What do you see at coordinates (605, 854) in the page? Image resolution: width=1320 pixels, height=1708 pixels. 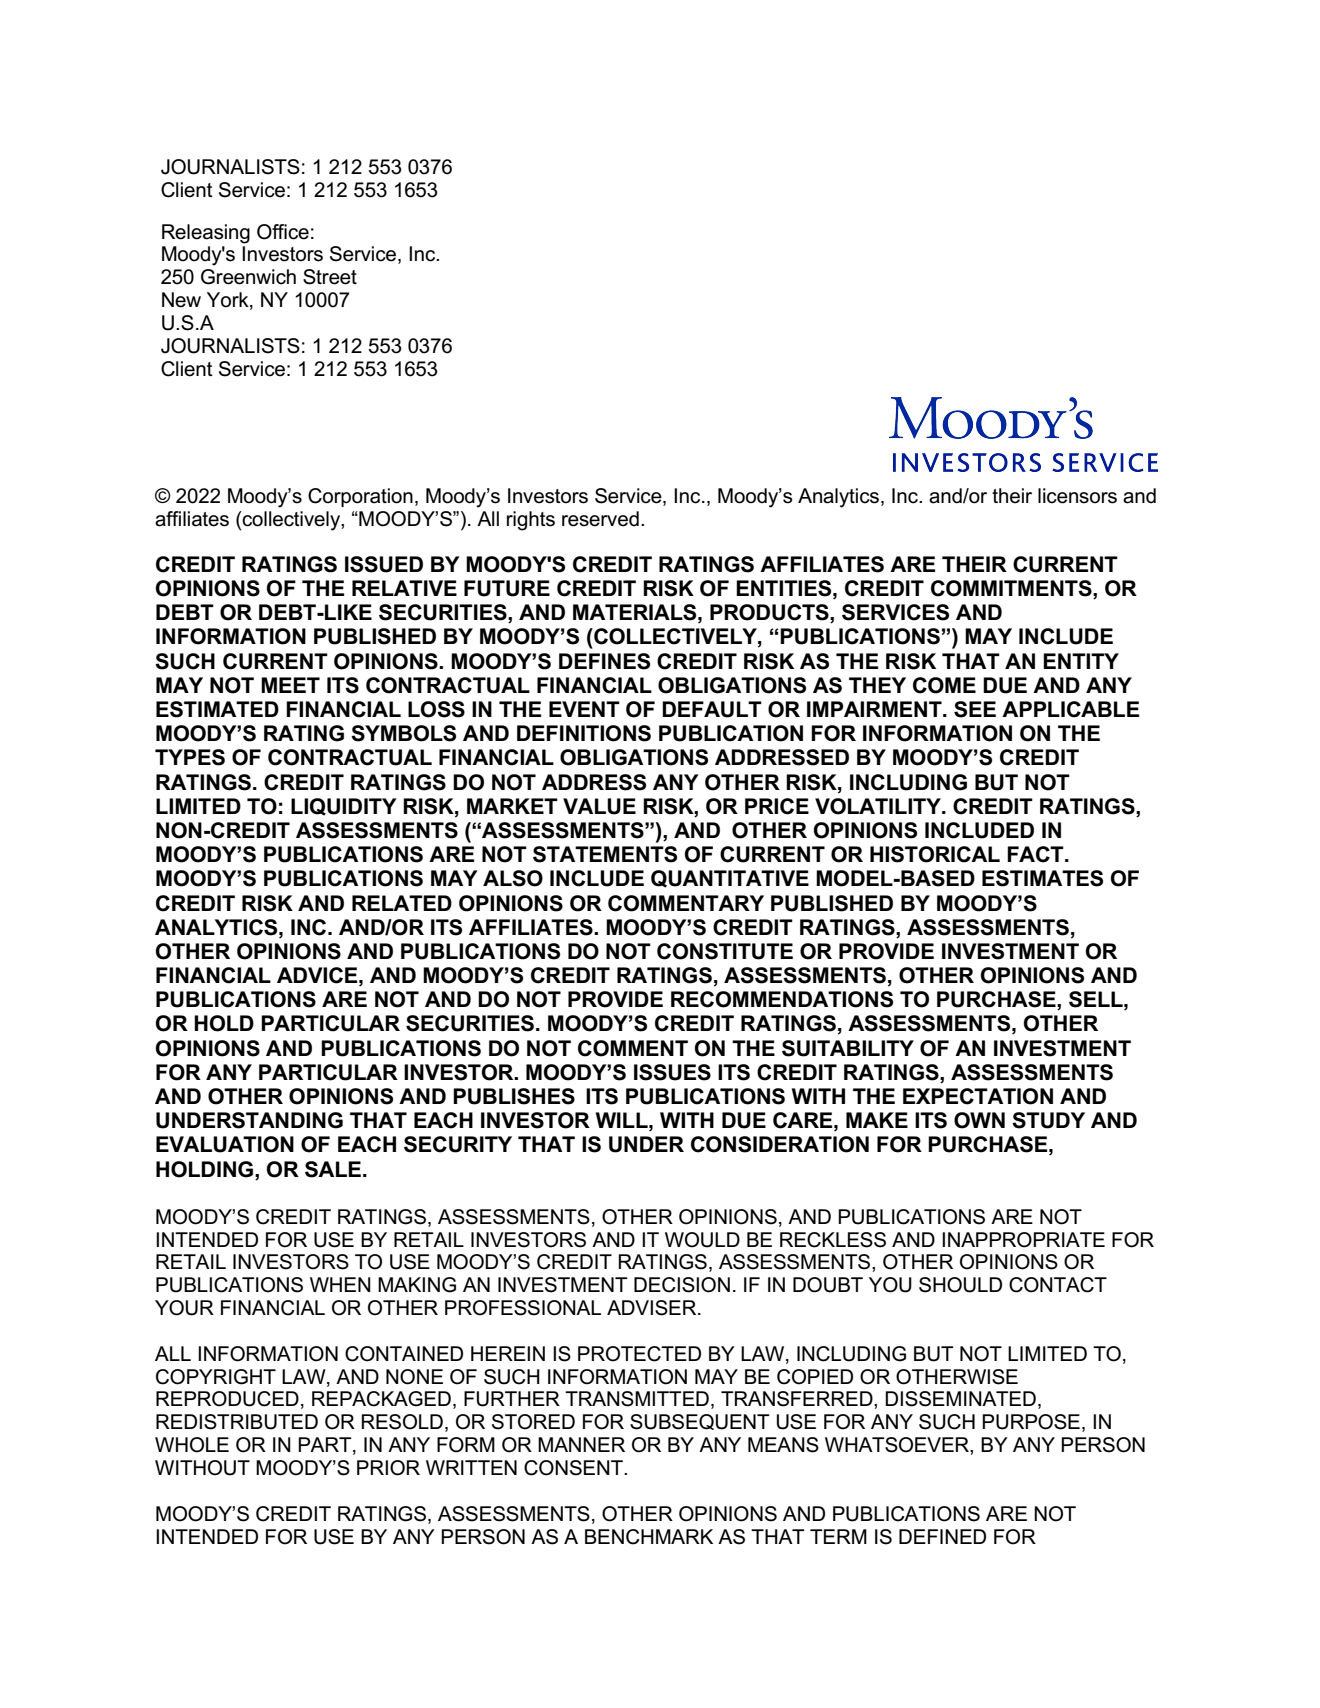 I see `STATEMENTS` at bounding box center [605, 854].
